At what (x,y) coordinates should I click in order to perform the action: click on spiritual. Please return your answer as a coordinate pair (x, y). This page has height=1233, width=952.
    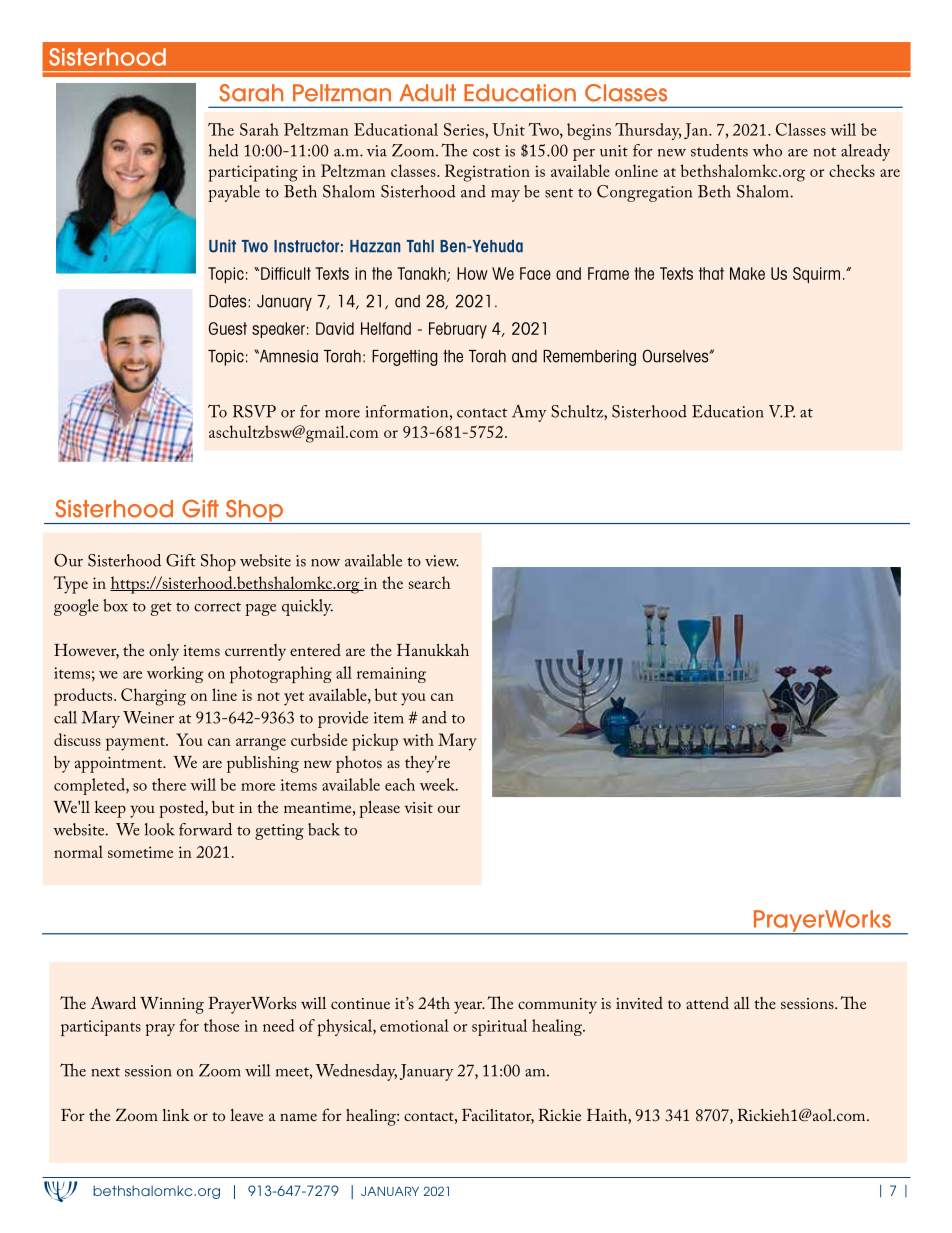
    Looking at the image, I should click on (499, 1027).
